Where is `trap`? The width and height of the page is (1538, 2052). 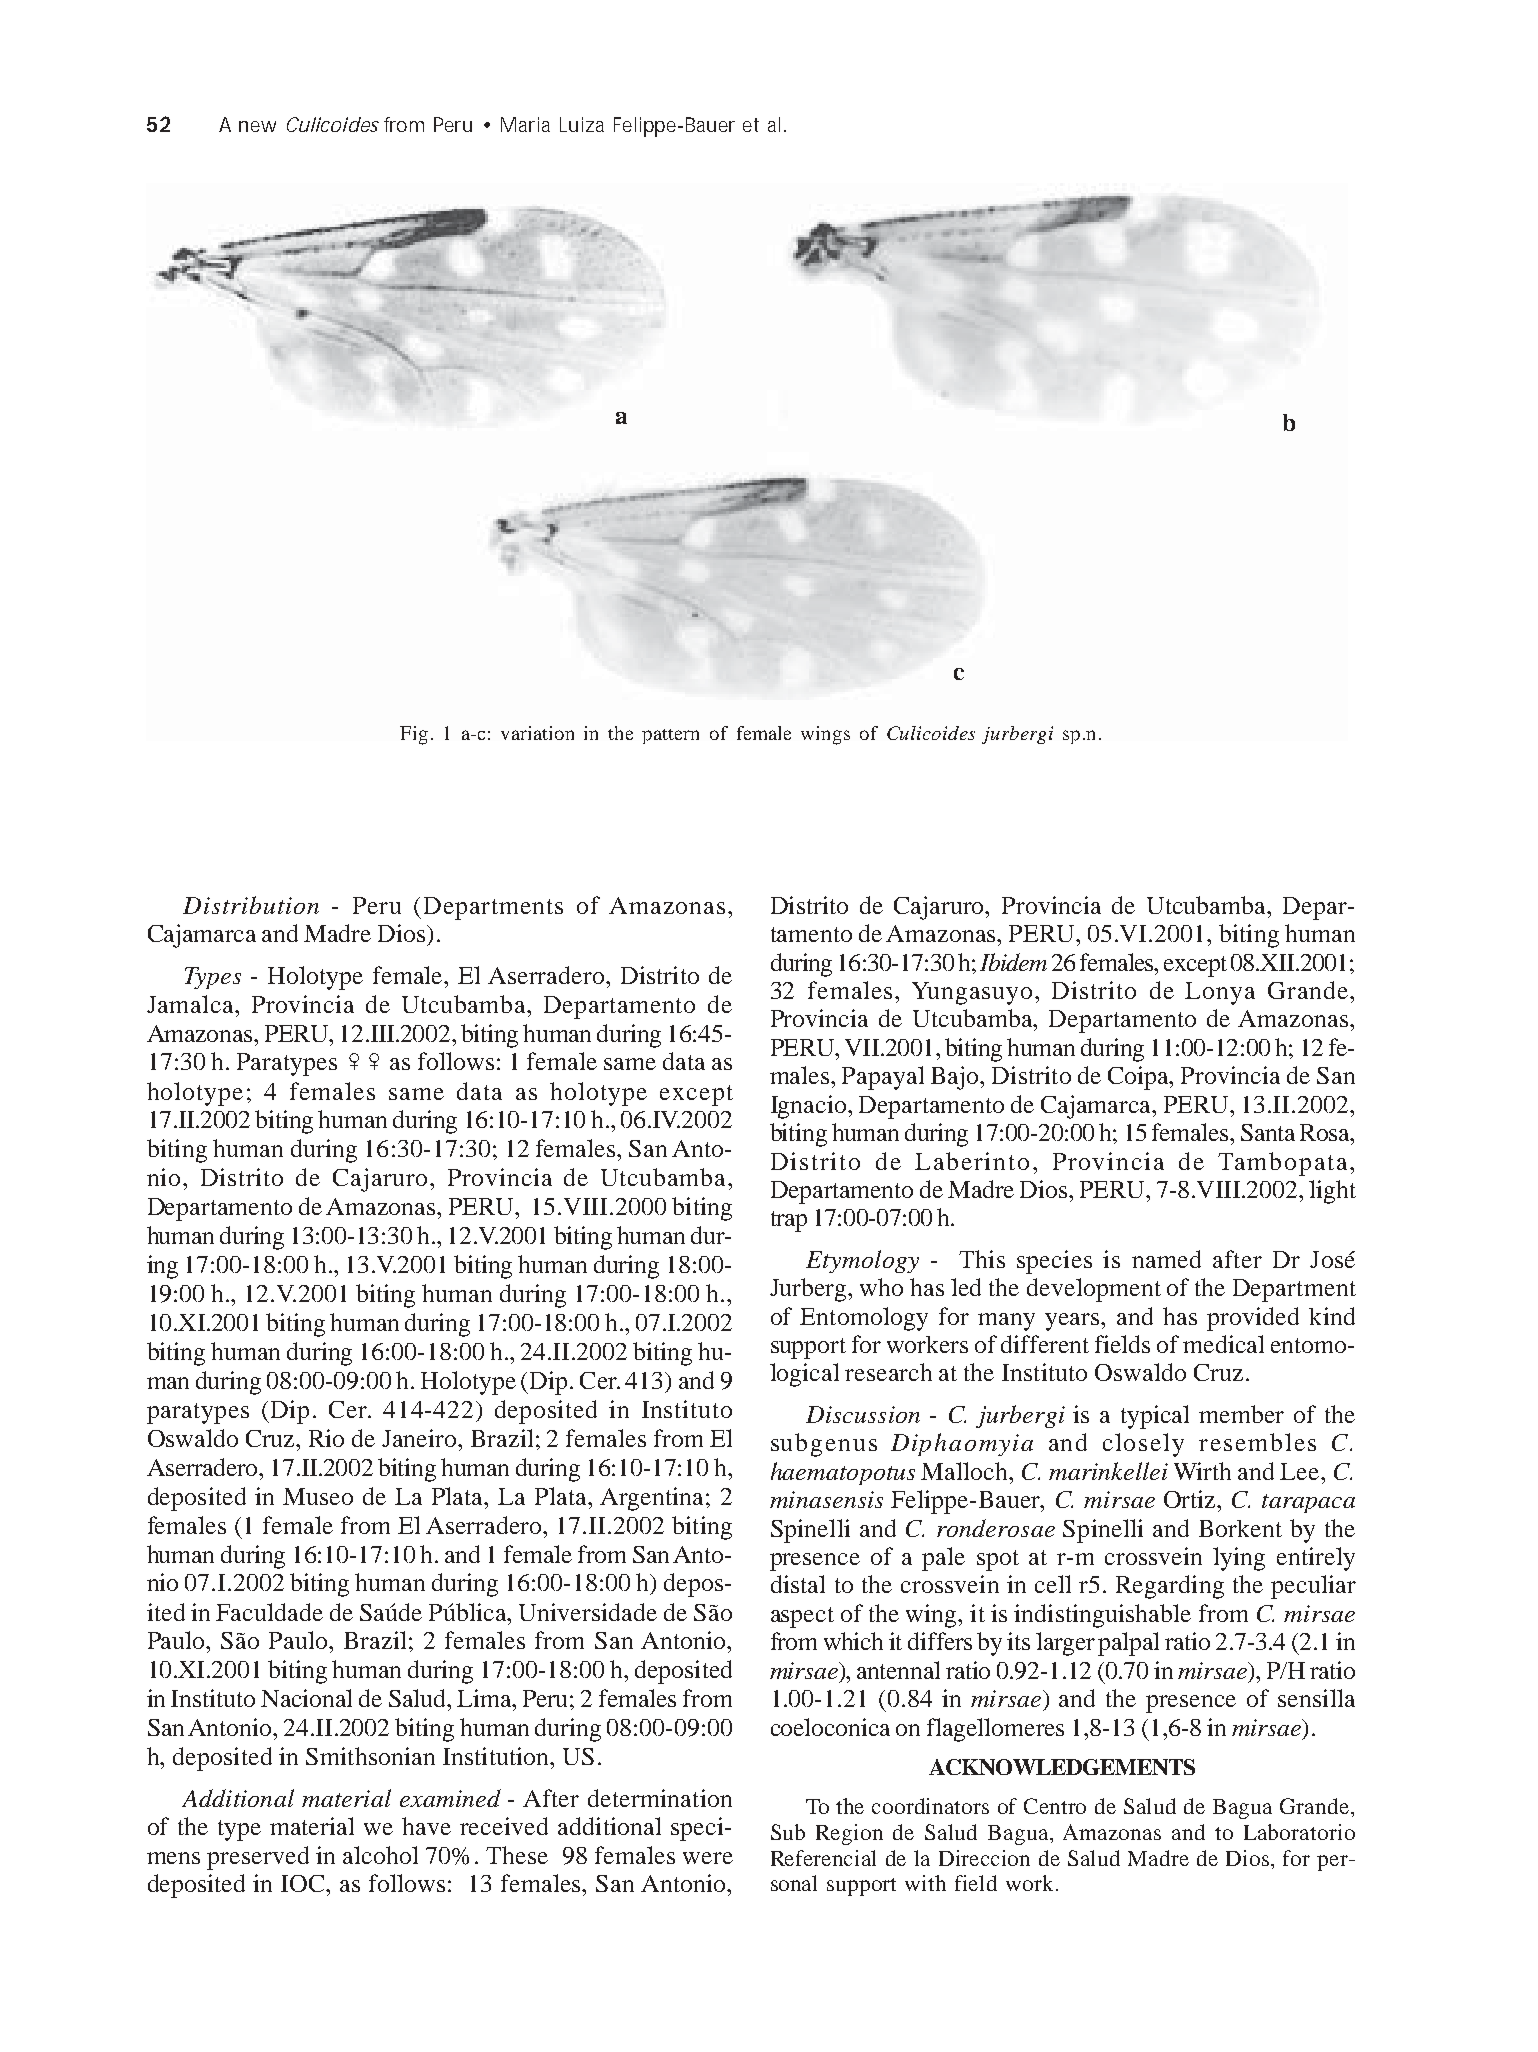
trap is located at coordinates (789, 1221).
